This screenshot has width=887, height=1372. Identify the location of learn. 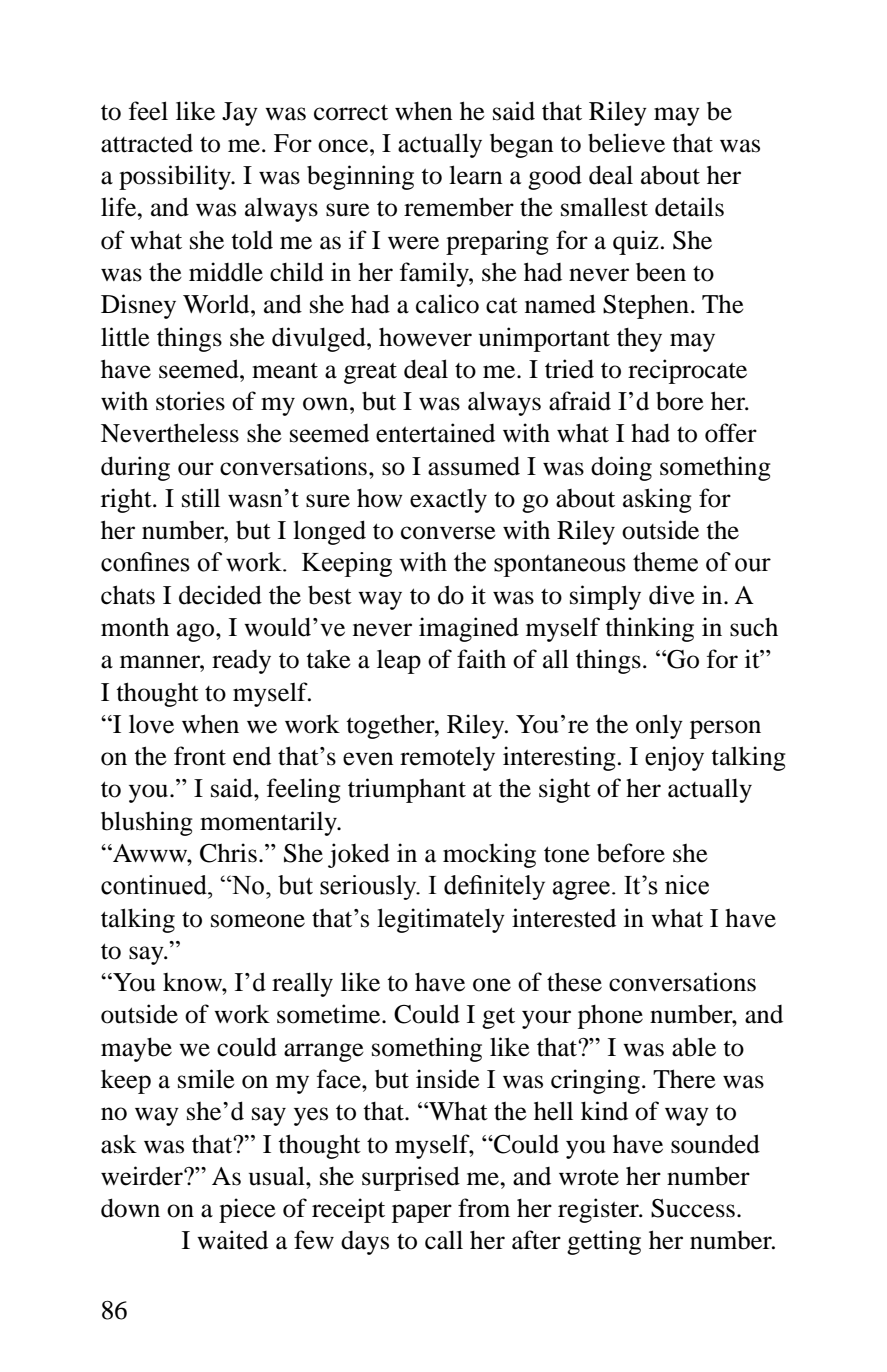
(476, 175).
